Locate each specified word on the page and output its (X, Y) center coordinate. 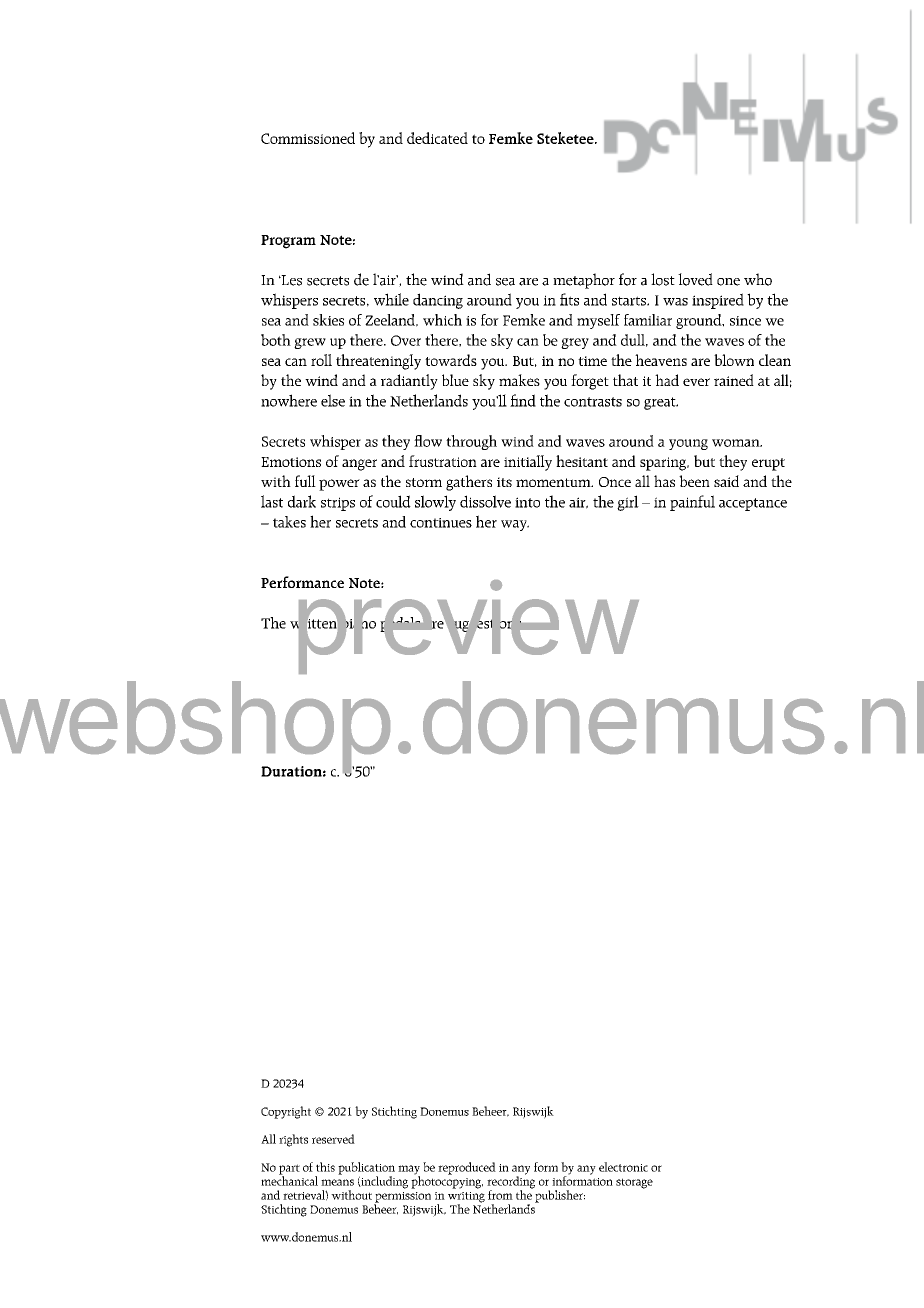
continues (441, 523)
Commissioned (308, 138)
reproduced (467, 1168)
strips (338, 504)
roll (321, 360)
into (527, 502)
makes (519, 380)
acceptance (753, 504)
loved (695, 279)
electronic (623, 1167)
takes (289, 522)
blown (734, 360)
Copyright (286, 1112)
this (325, 1167)
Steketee (566, 138)
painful (692, 503)
